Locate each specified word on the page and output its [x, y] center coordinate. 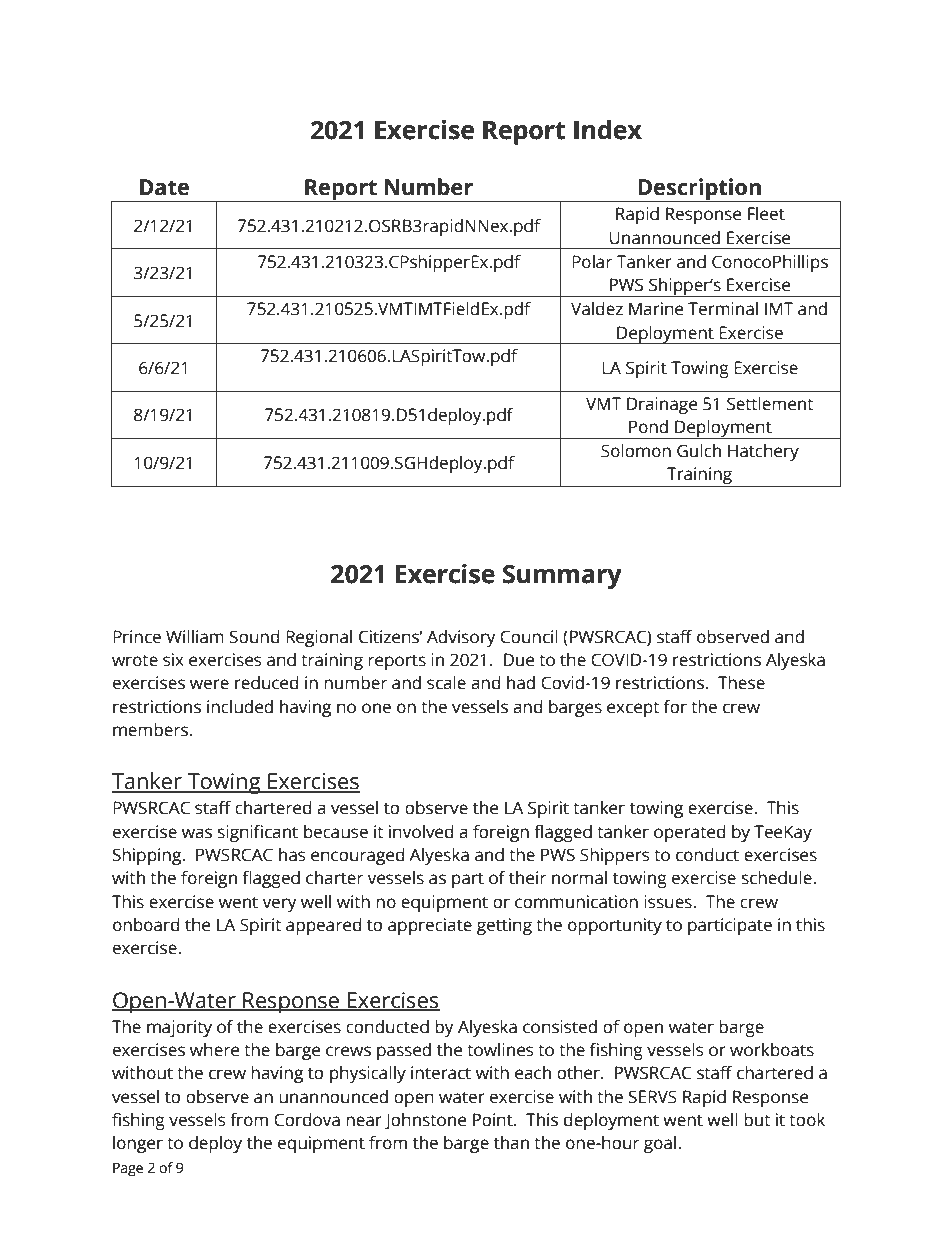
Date [164, 187]
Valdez [597, 309]
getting [504, 926]
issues [669, 902]
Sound [254, 637]
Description [700, 190]
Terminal [723, 309]
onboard [146, 925]
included [240, 707]
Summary [562, 577]
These [741, 683]
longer [138, 1144]
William [195, 637]
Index [608, 129]
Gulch [699, 451]
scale [446, 683]
